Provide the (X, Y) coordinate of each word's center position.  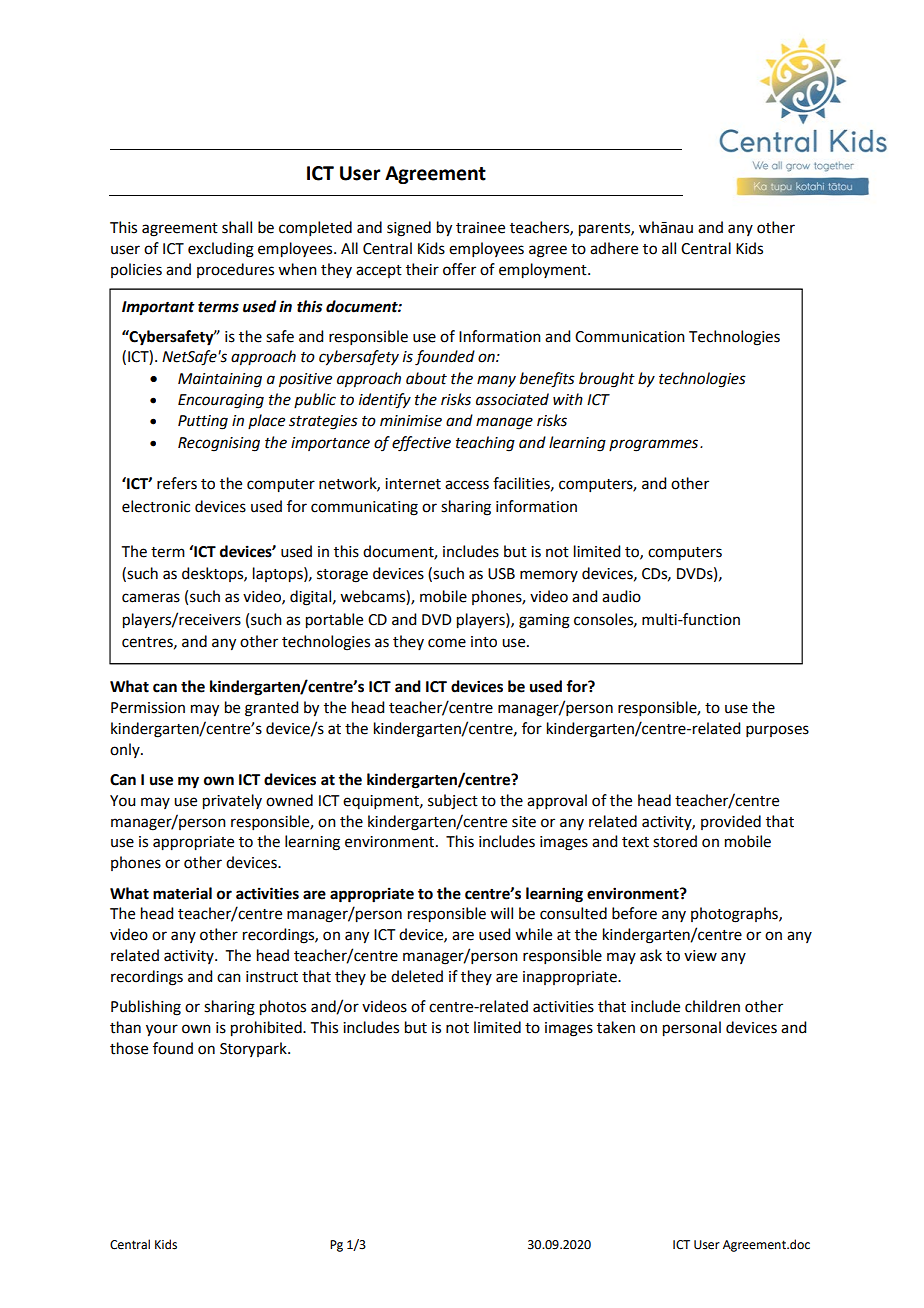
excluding (221, 250)
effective (421, 444)
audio (621, 596)
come (447, 643)
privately (232, 802)
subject (453, 802)
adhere (614, 248)
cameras (151, 598)
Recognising (219, 444)
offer (459, 269)
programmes (655, 445)
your (162, 1030)
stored (675, 841)
